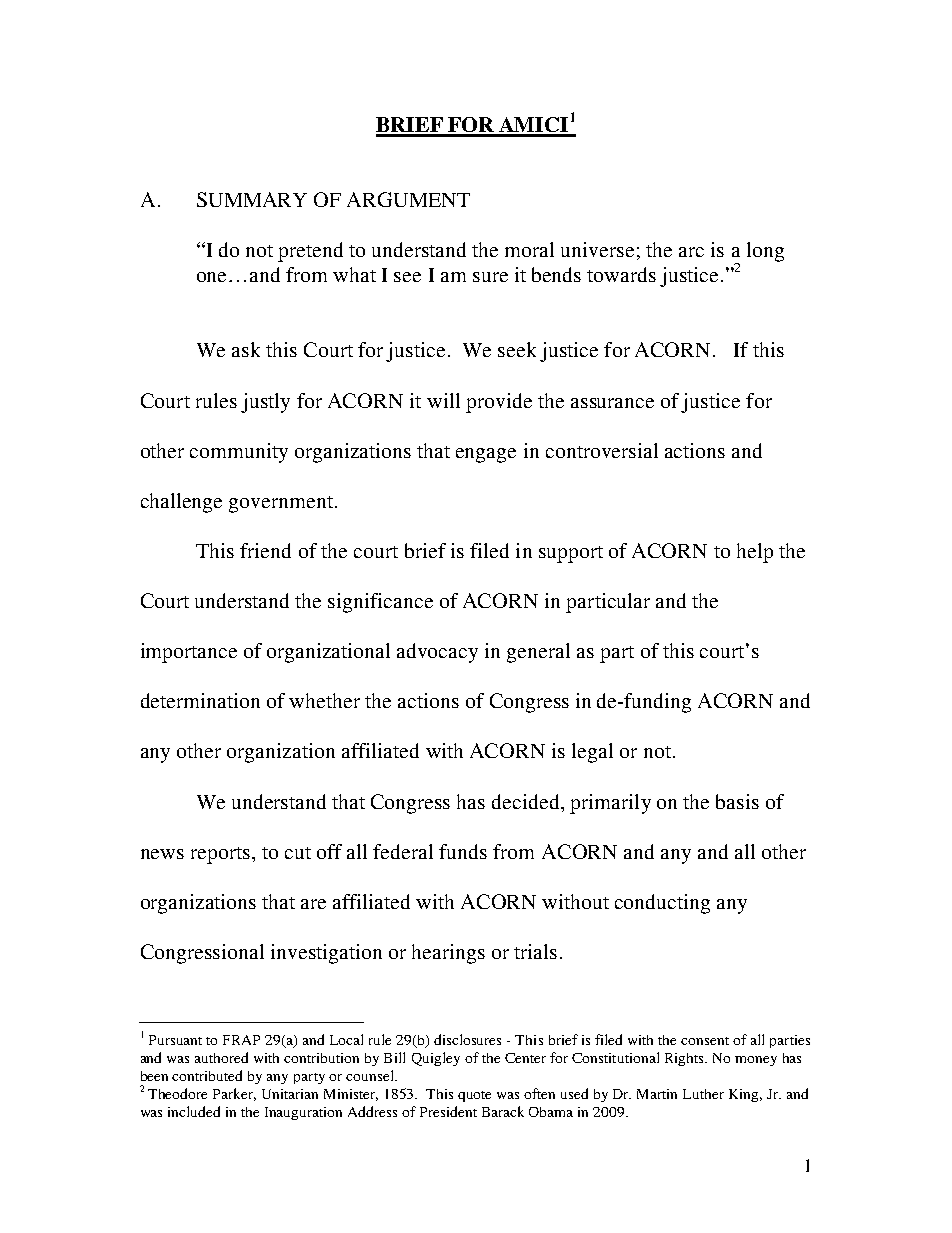 This screenshot has height=1233, width=952. I want to click on controversial, so click(602, 450).
